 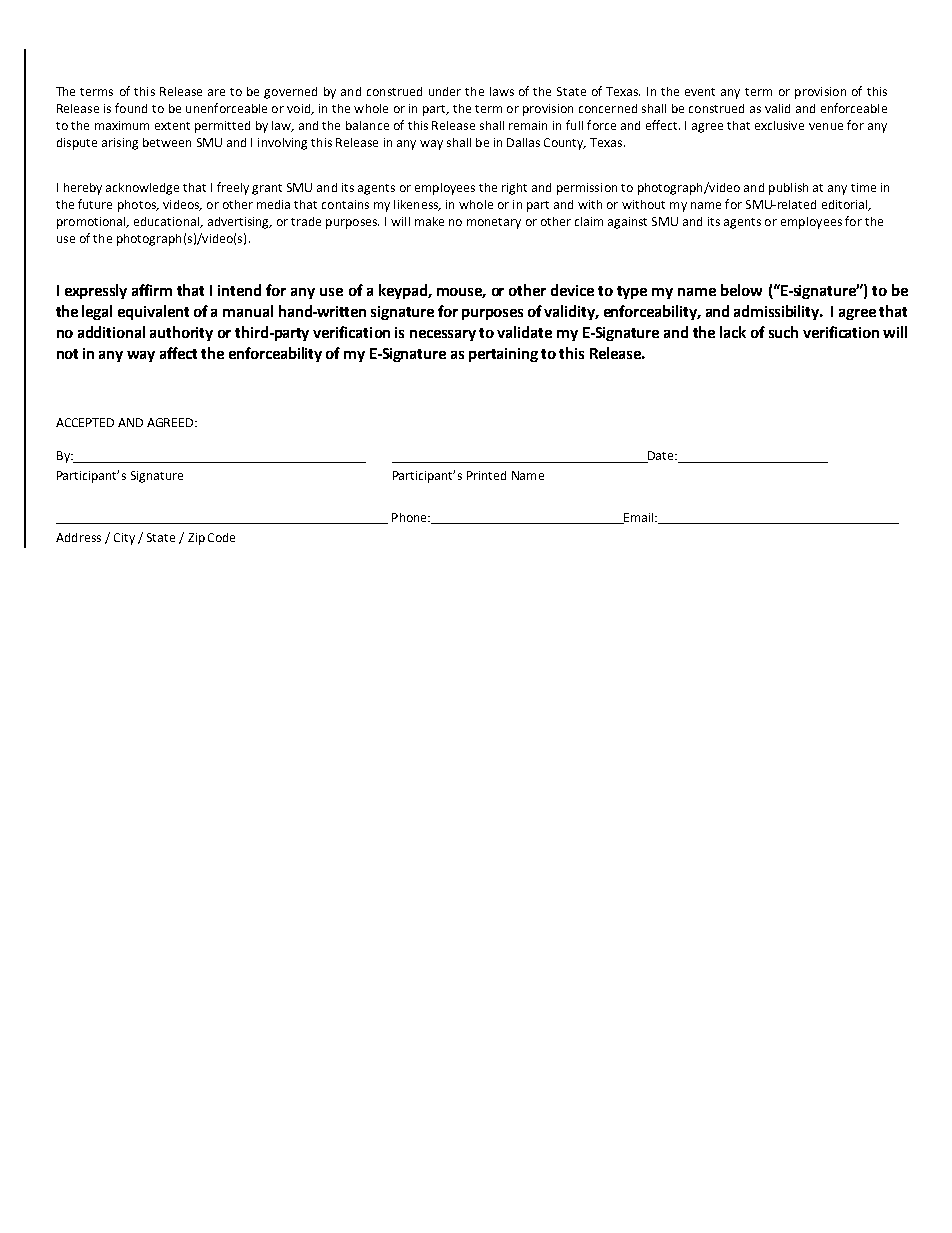 I want to click on exclusive, so click(x=779, y=125).
